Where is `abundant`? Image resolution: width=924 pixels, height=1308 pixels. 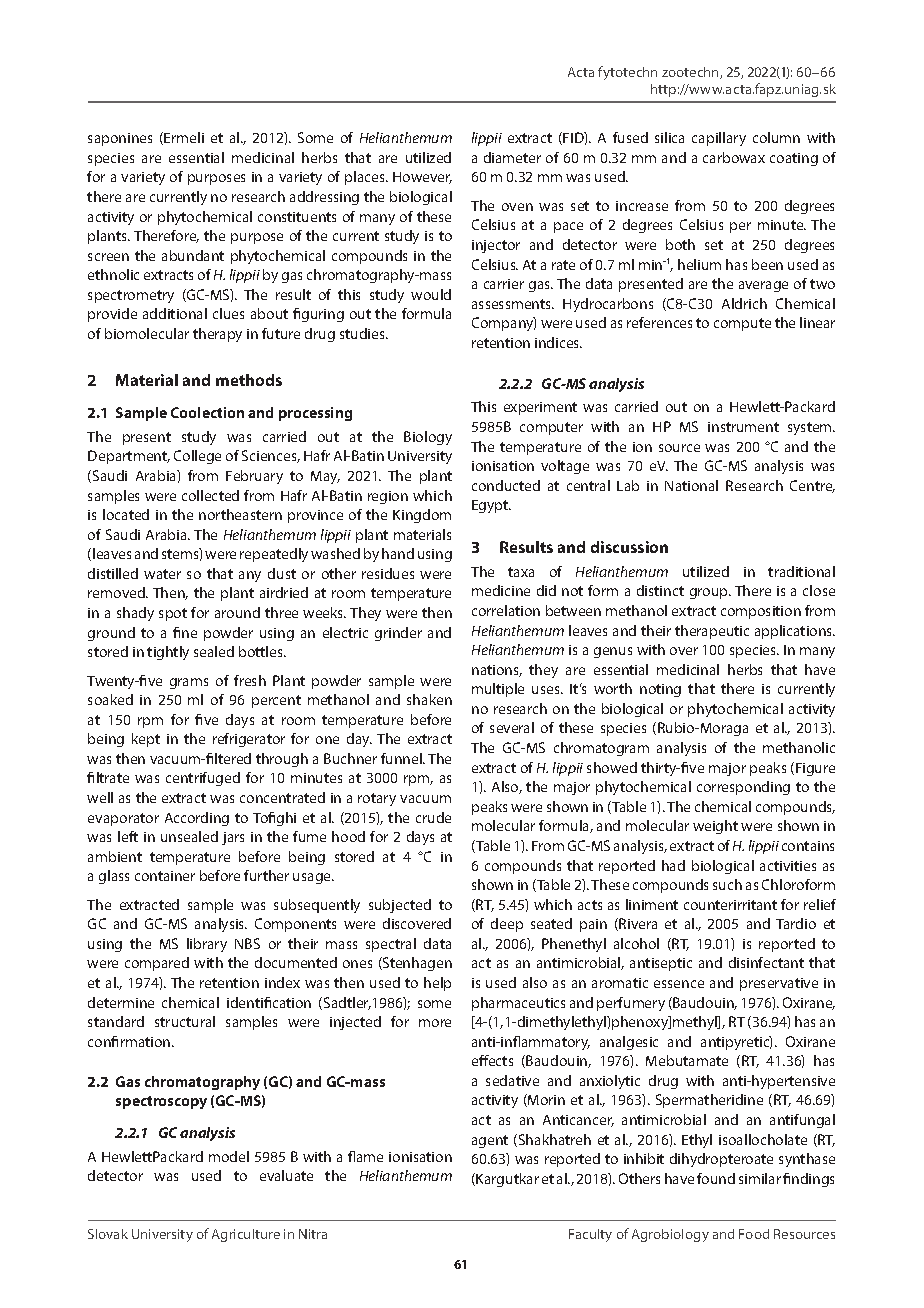
abundant is located at coordinates (193, 255).
